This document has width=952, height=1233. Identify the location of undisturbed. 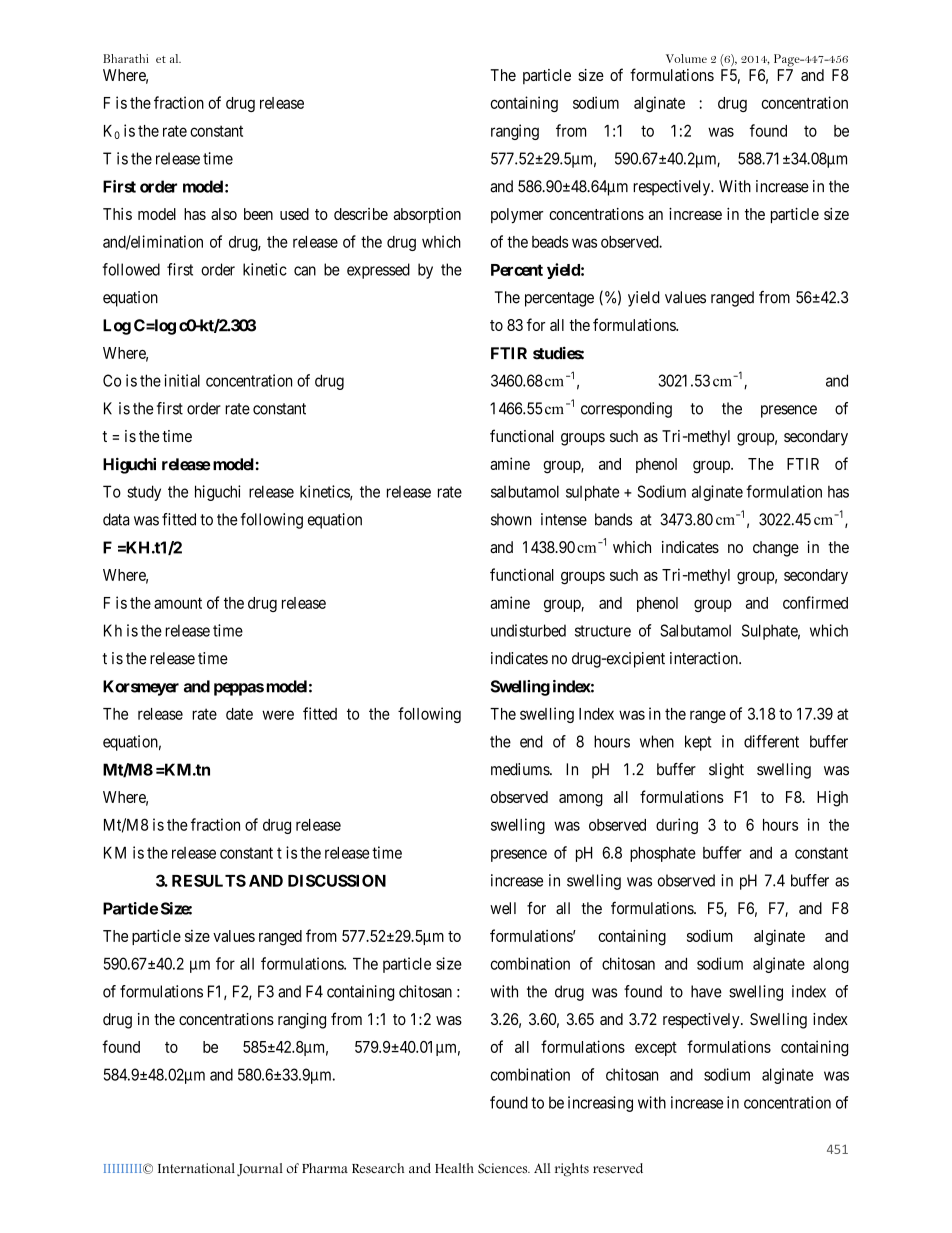
(528, 630).
